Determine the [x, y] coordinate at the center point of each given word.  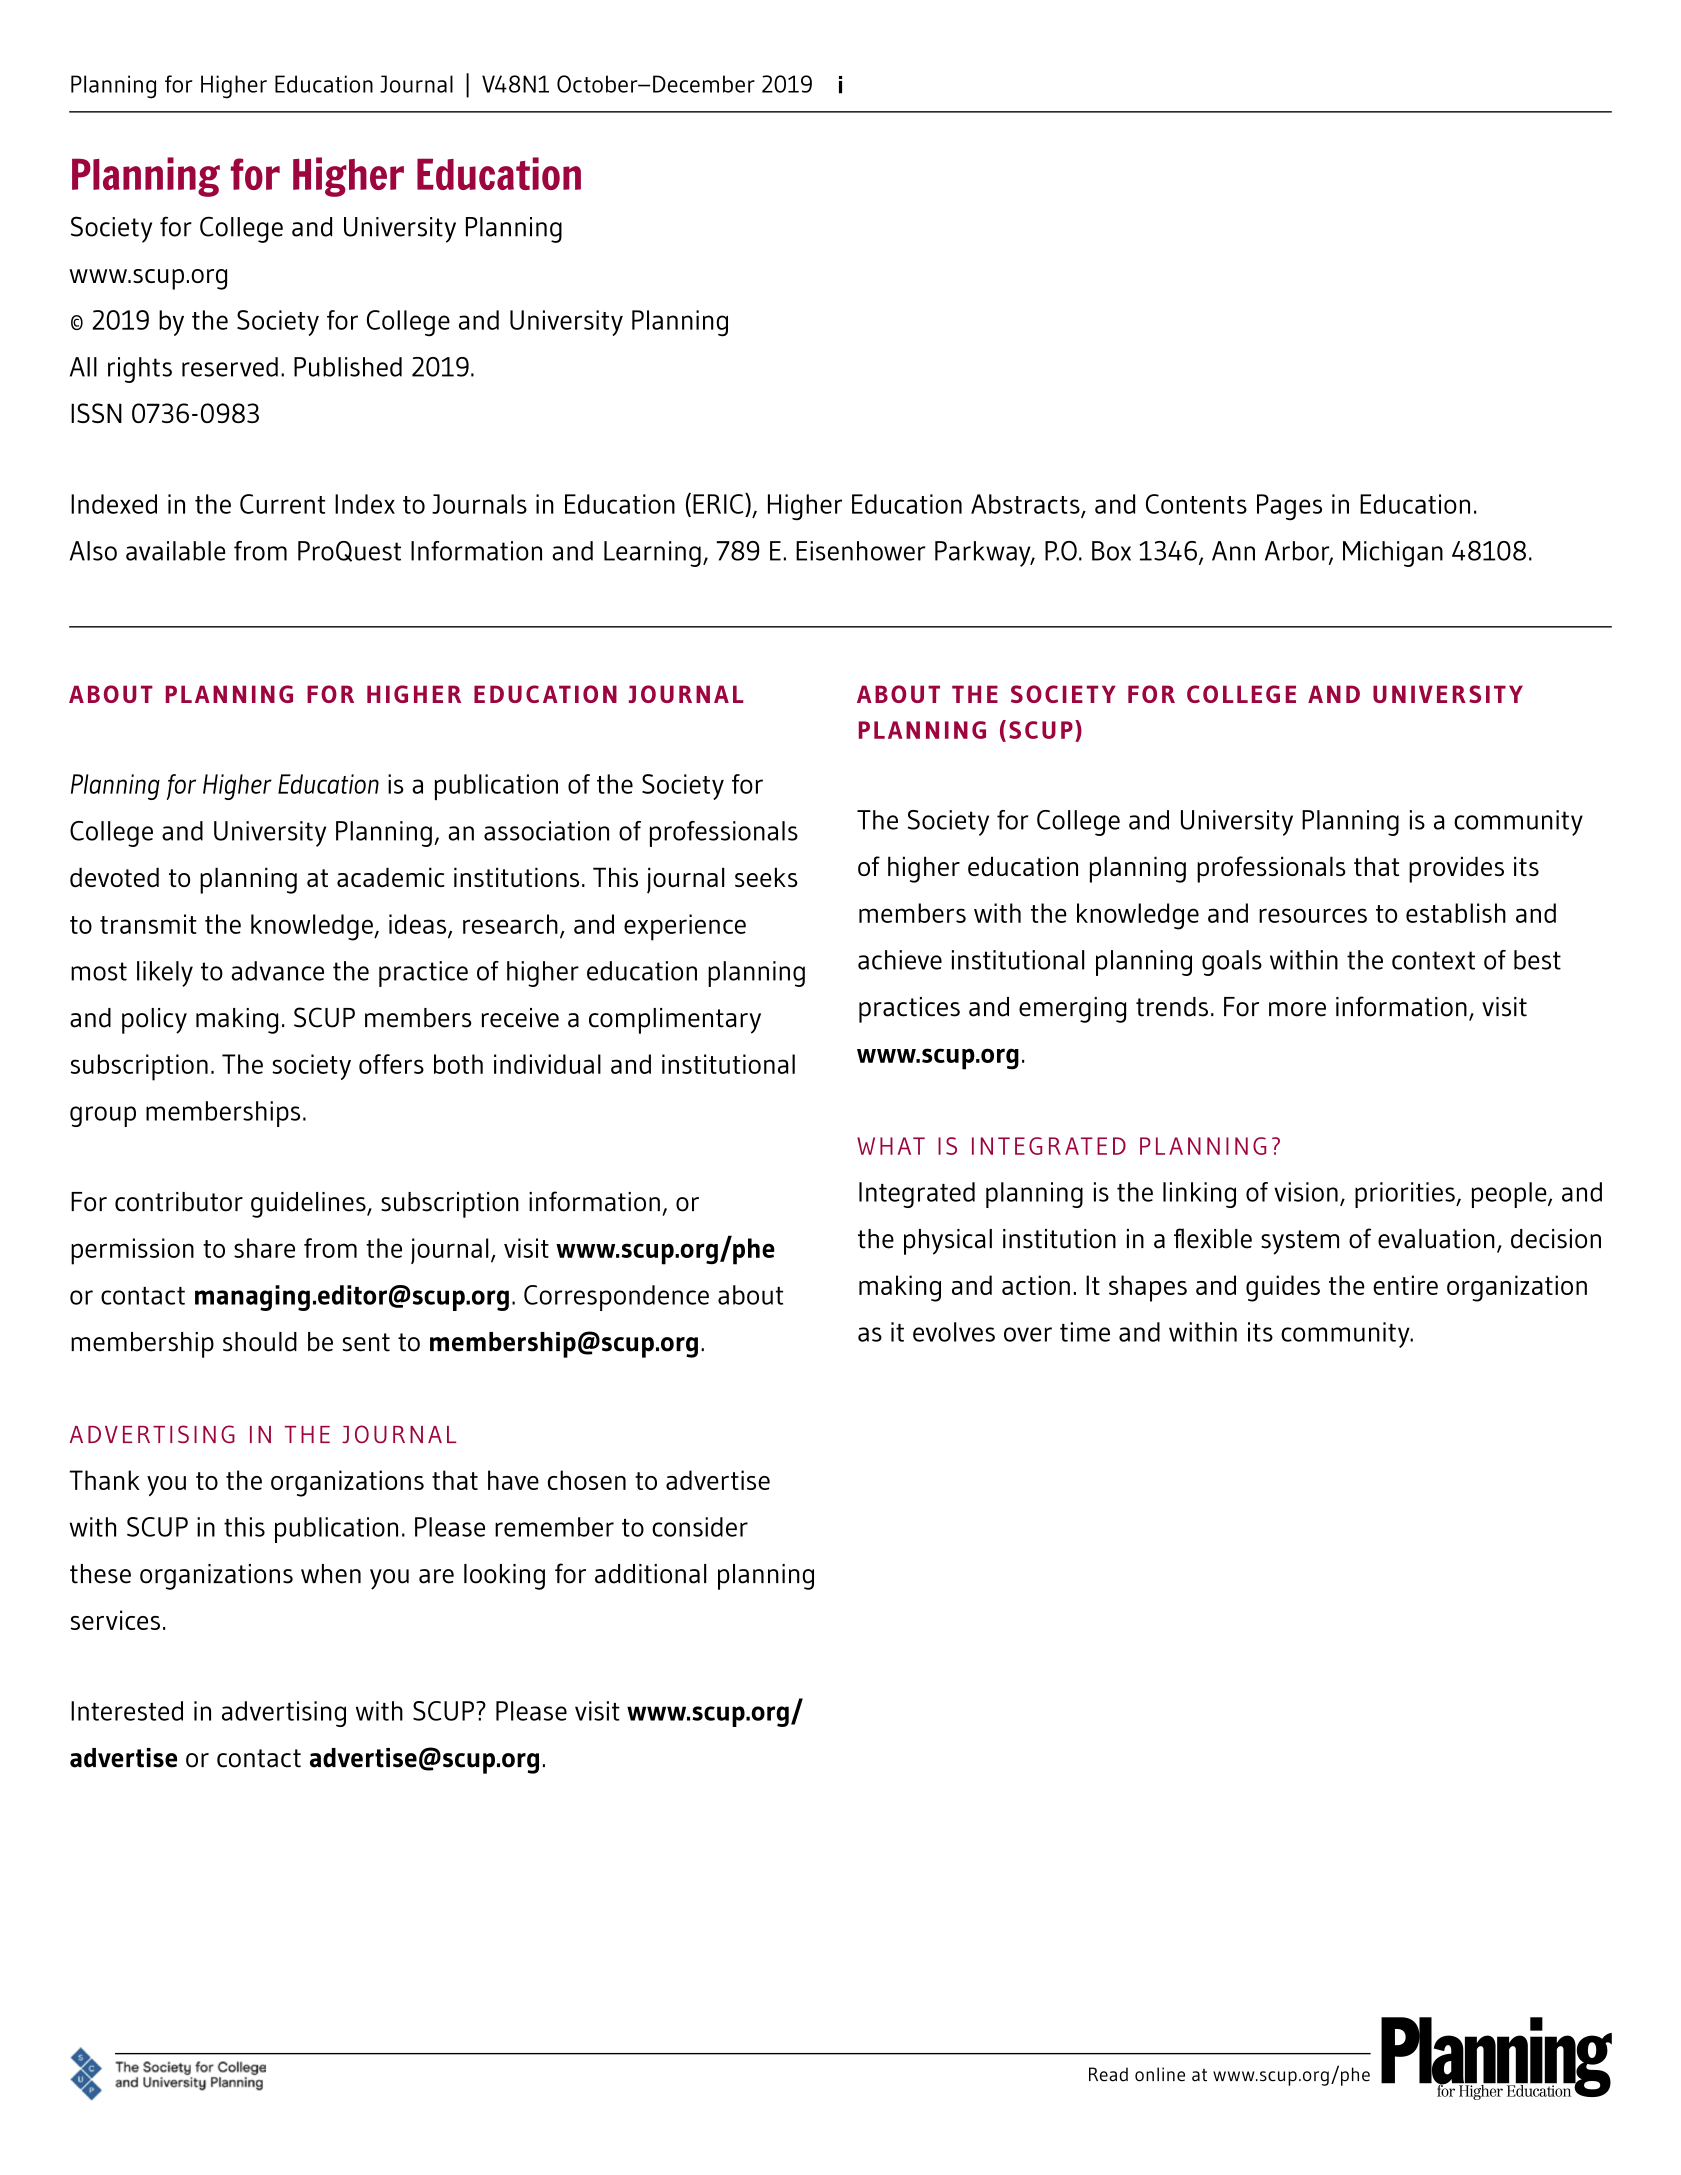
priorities [1406, 1195]
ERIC [719, 503]
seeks [766, 877]
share [264, 1248]
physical [948, 1242]
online [1160, 2074]
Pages [1289, 507]
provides [1456, 869]
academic [391, 877]
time [1085, 1332]
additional [650, 1574]
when [331, 1574]
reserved [230, 367]
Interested [127, 1711]
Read [1108, 2074]
